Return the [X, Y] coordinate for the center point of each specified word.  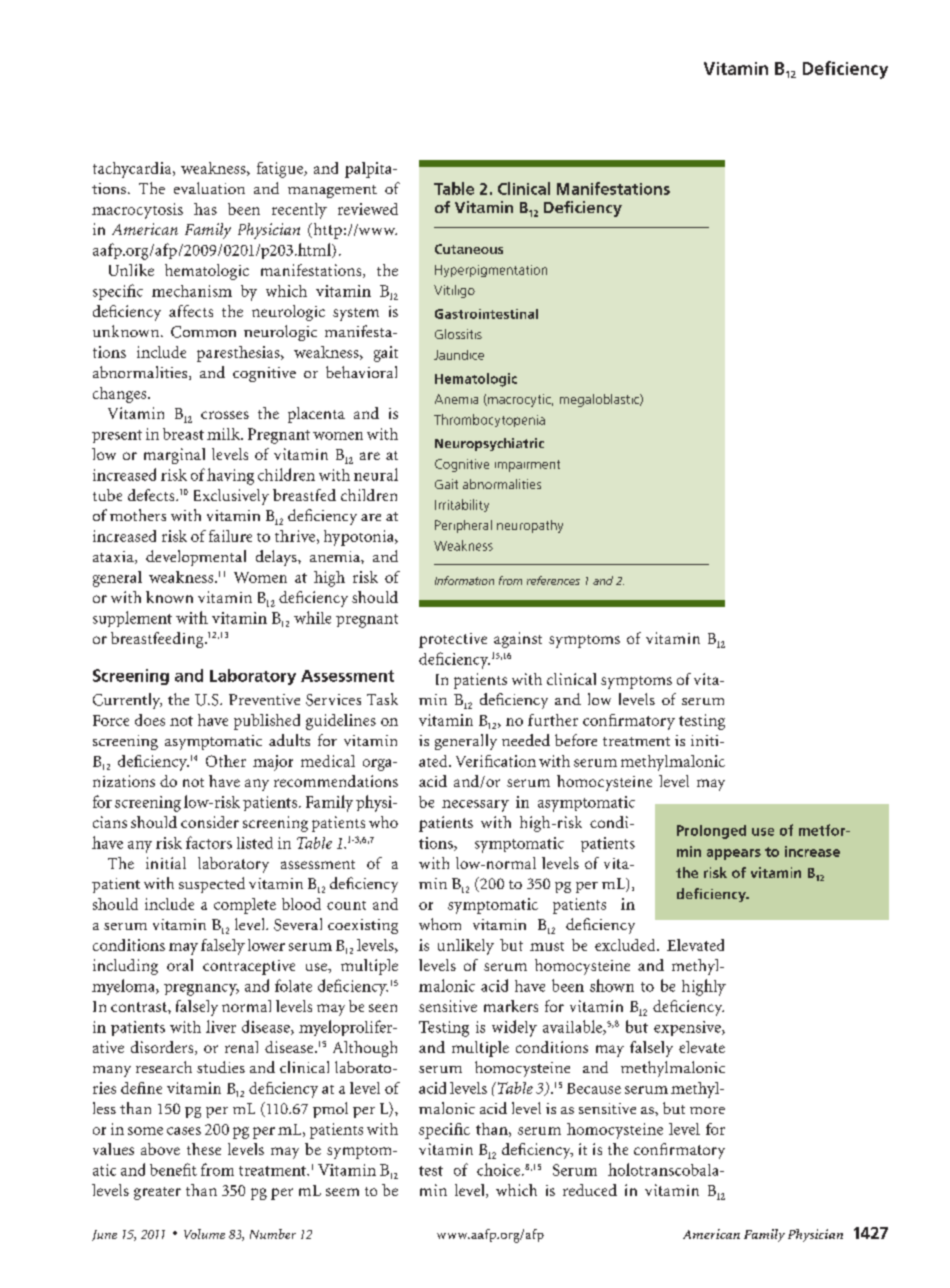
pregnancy [201, 990]
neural [376, 474]
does [150, 720]
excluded [626, 945]
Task [382, 699]
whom [440, 924]
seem [342, 1192]
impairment [527, 466]
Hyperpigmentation [491, 271]
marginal [174, 456]
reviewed [368, 209]
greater [157, 1193]
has [205, 209]
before [576, 740]
